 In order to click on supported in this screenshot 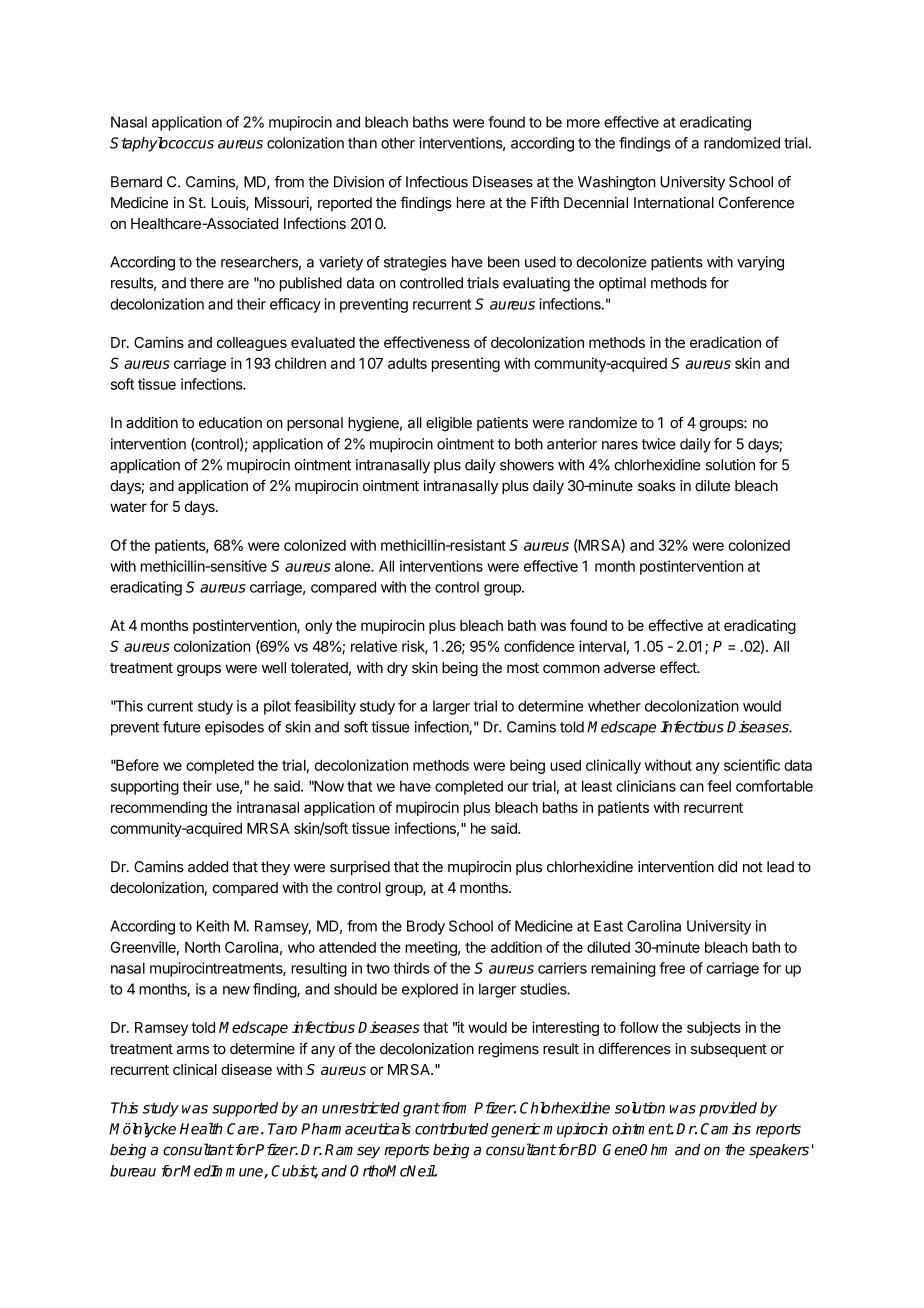, I will do `click(245, 1109)`.
